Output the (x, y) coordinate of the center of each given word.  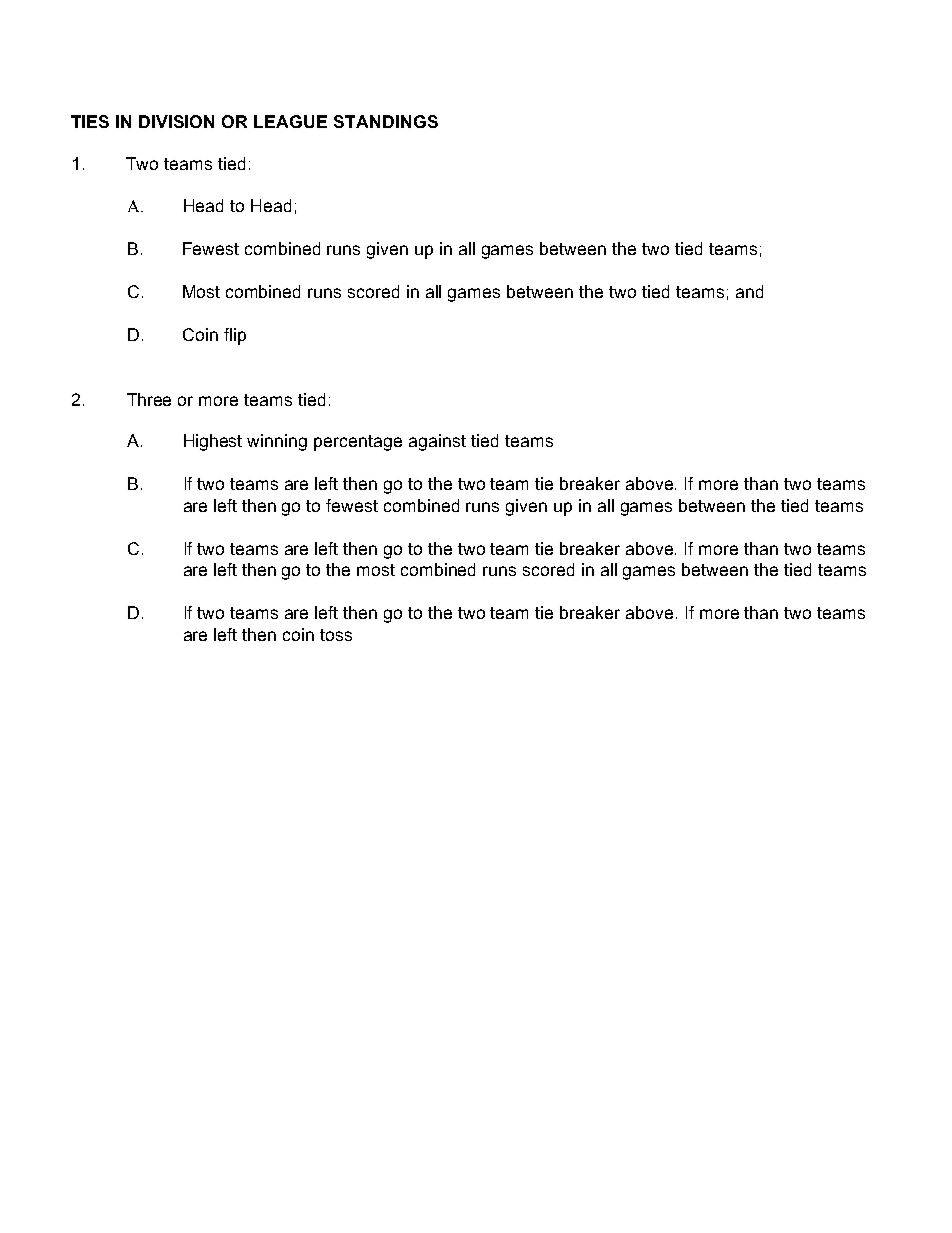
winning (277, 442)
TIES (90, 121)
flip (235, 336)
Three (149, 399)
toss (336, 635)
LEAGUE (290, 121)
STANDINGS (386, 121)
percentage (358, 443)
